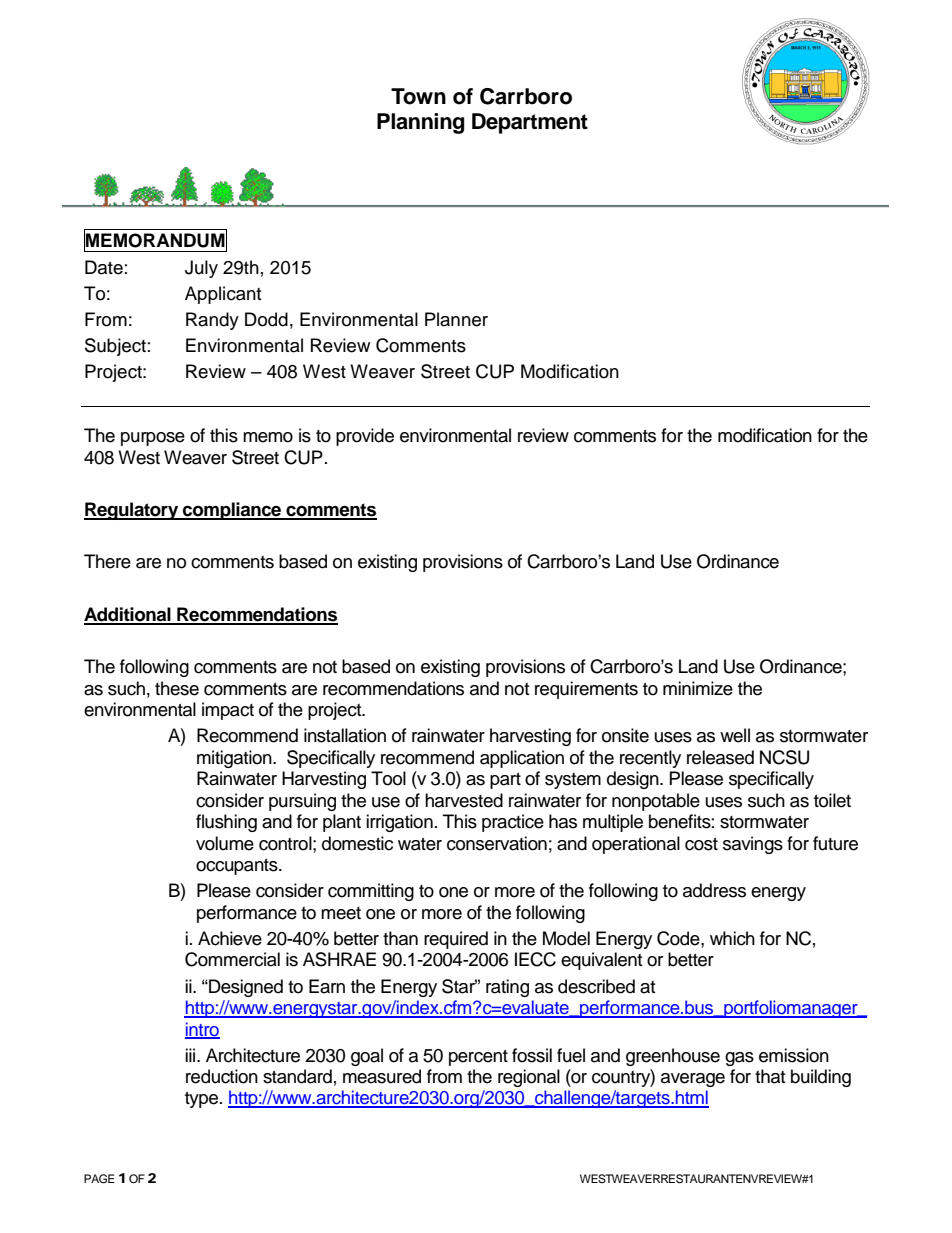 The height and width of the page is (1233, 952). Describe the element at coordinates (203, 1100) in the page. I see `type` at that location.
